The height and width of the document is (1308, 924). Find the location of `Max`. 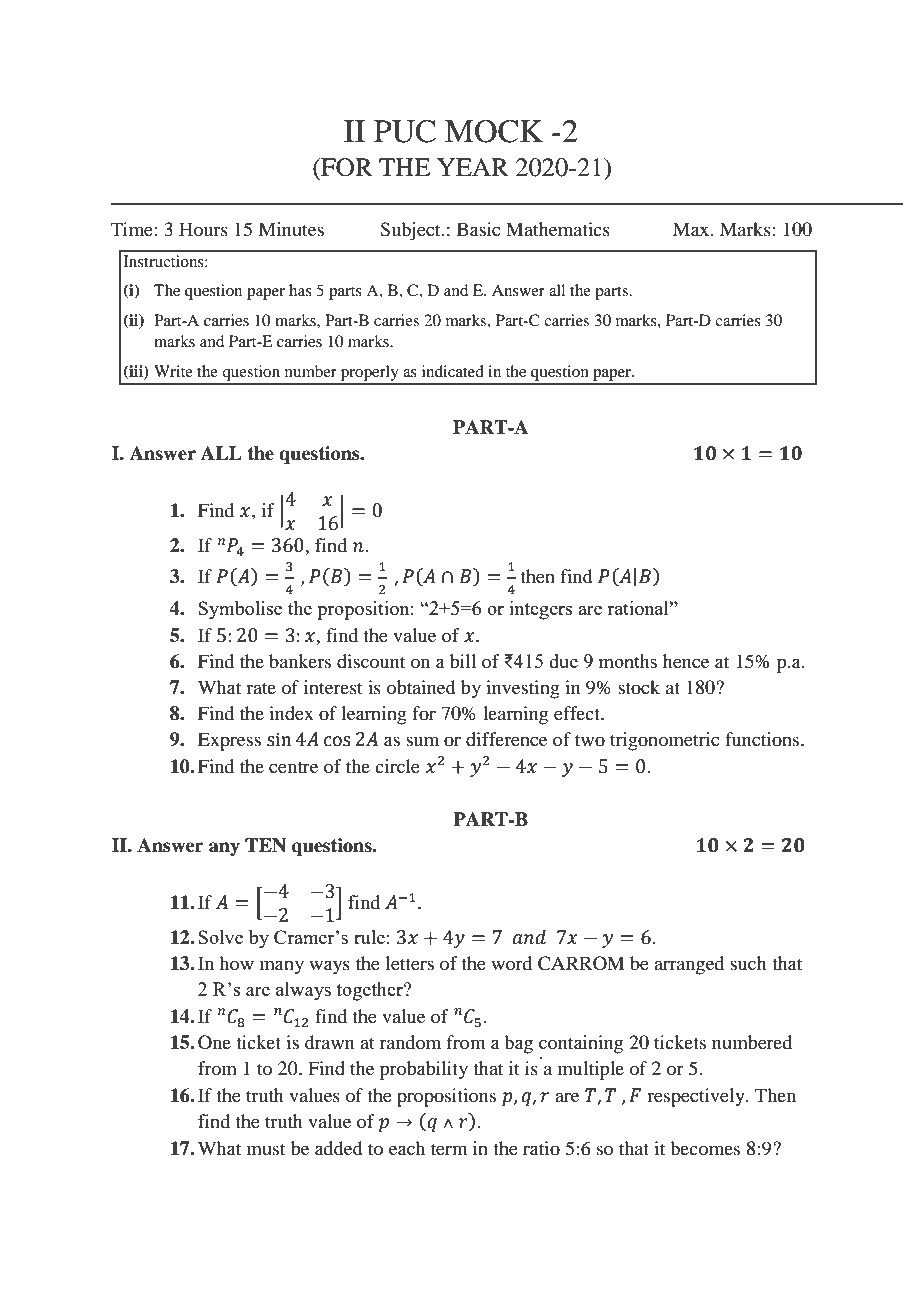

Max is located at coordinates (692, 229).
